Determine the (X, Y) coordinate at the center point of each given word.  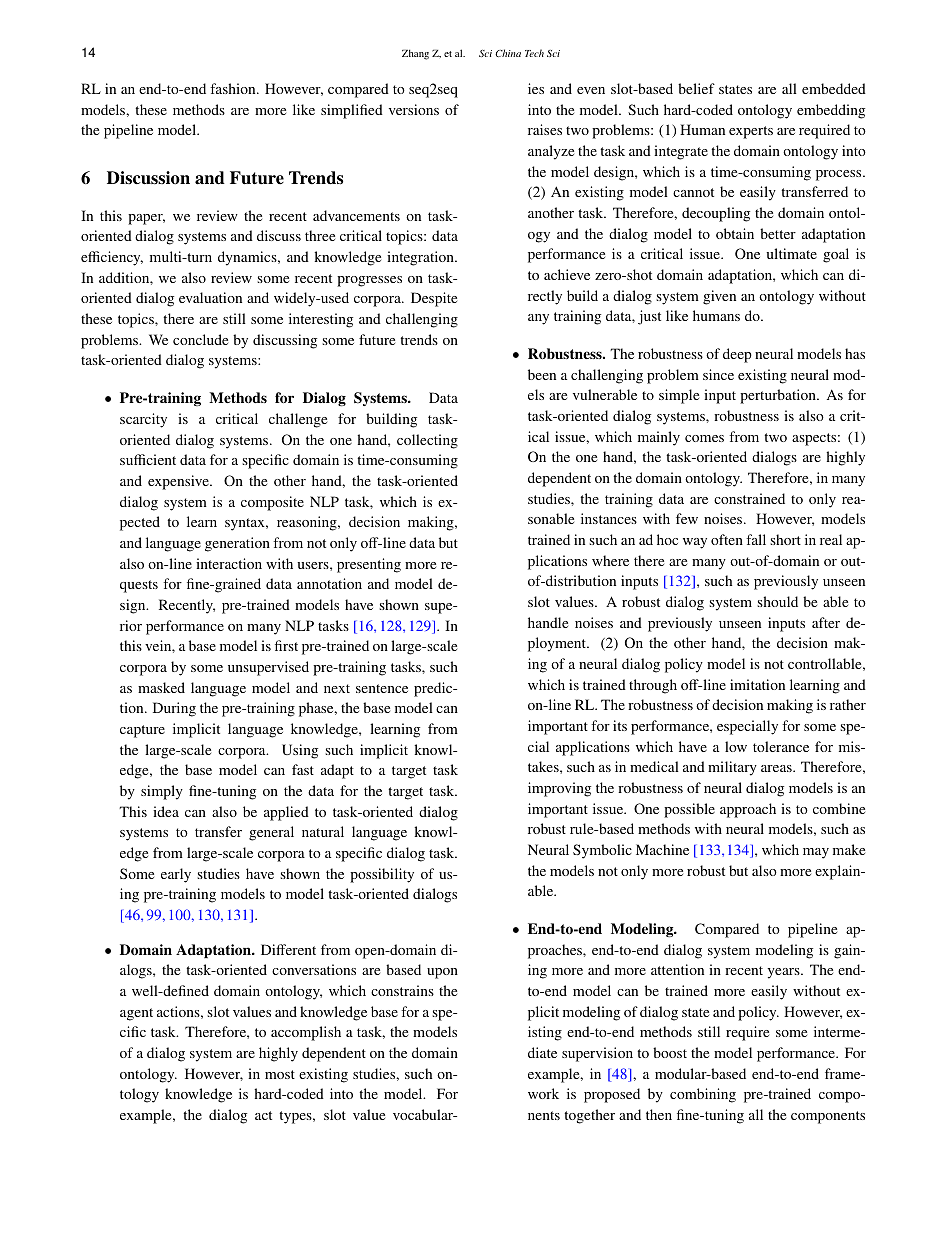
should (777, 601)
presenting (369, 565)
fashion (234, 88)
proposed (612, 1095)
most (280, 1074)
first (286, 645)
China (508, 53)
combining (703, 1095)
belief (696, 88)
